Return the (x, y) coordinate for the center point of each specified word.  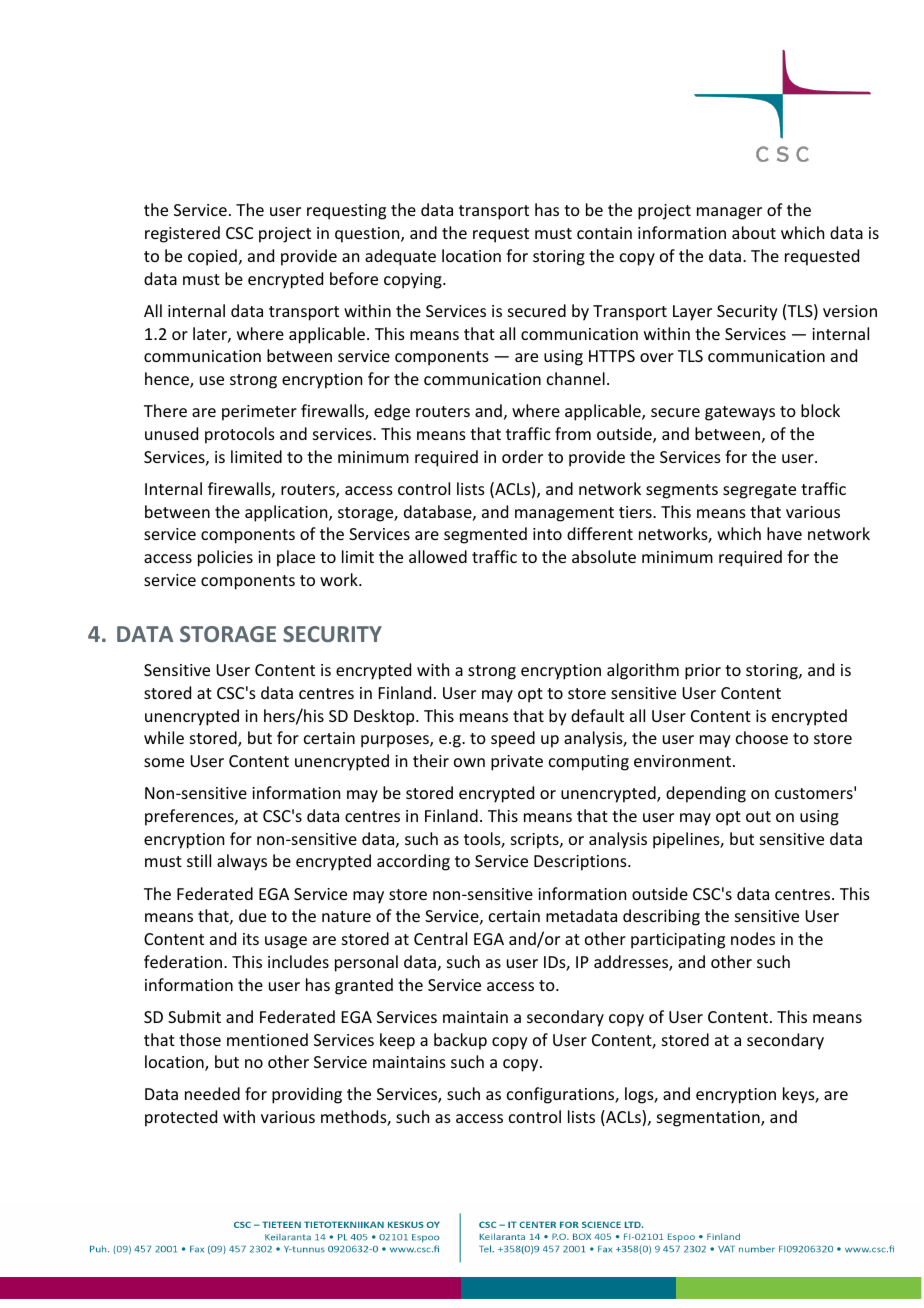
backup (460, 1041)
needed (212, 1093)
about (754, 232)
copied (212, 257)
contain (604, 233)
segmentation (709, 1119)
